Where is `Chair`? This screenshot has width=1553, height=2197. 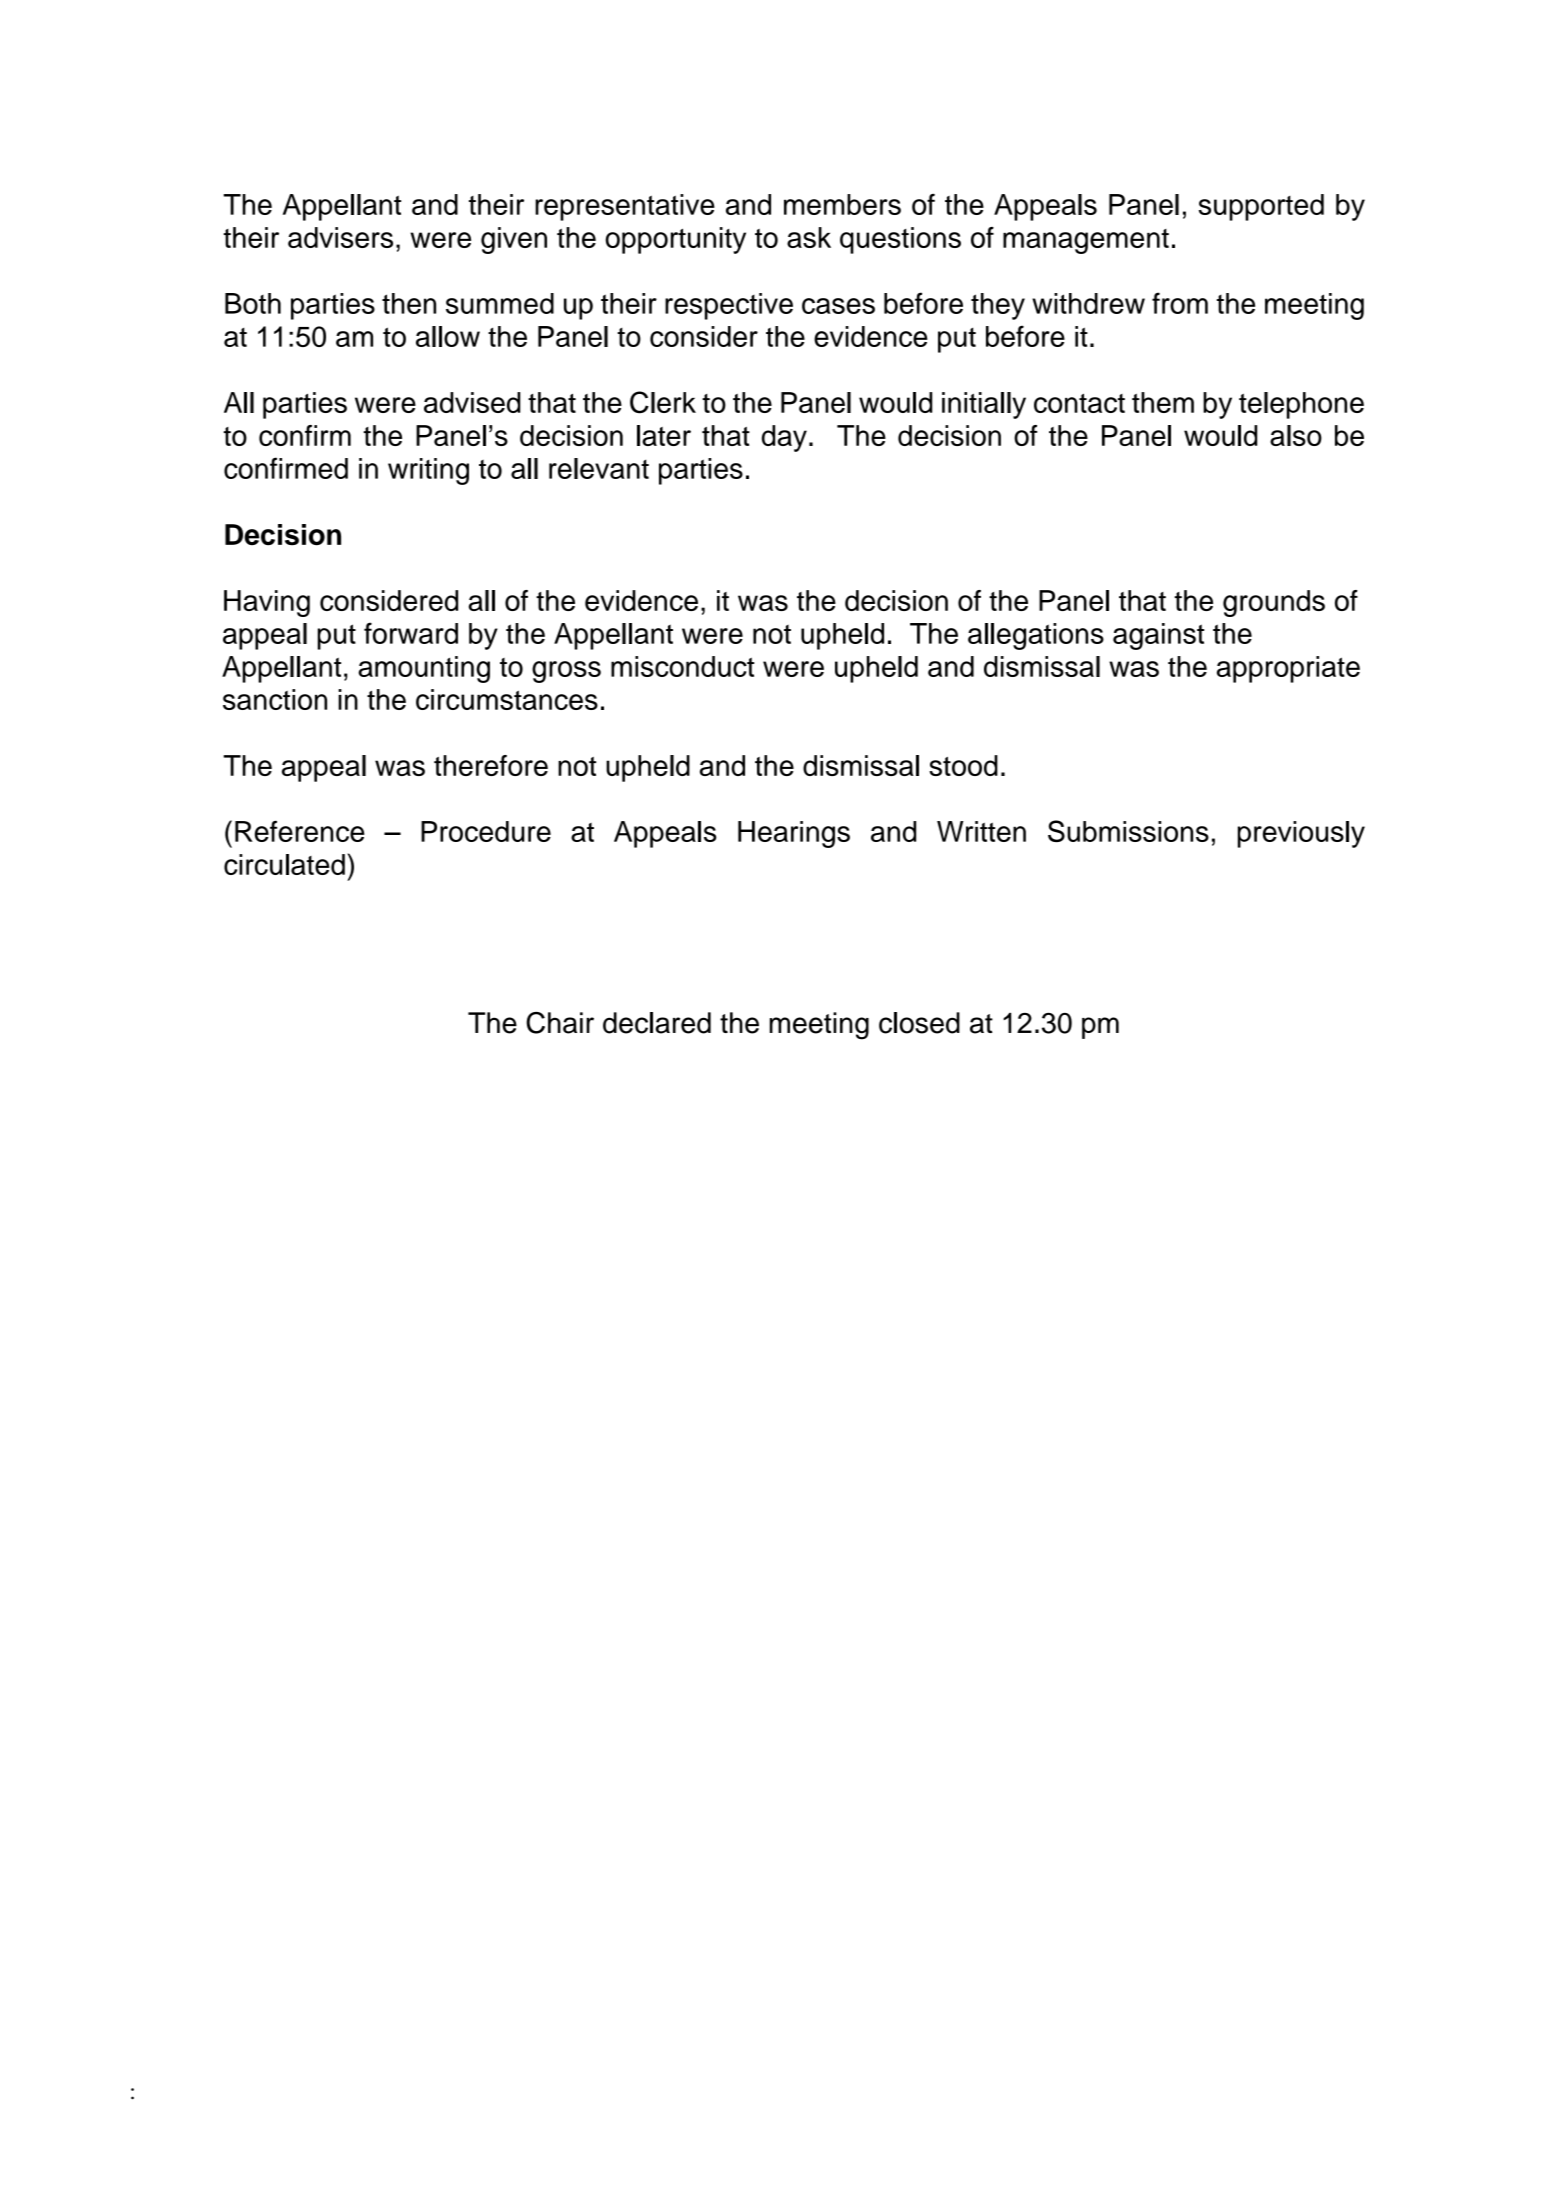 Chair is located at coordinates (560, 1023).
